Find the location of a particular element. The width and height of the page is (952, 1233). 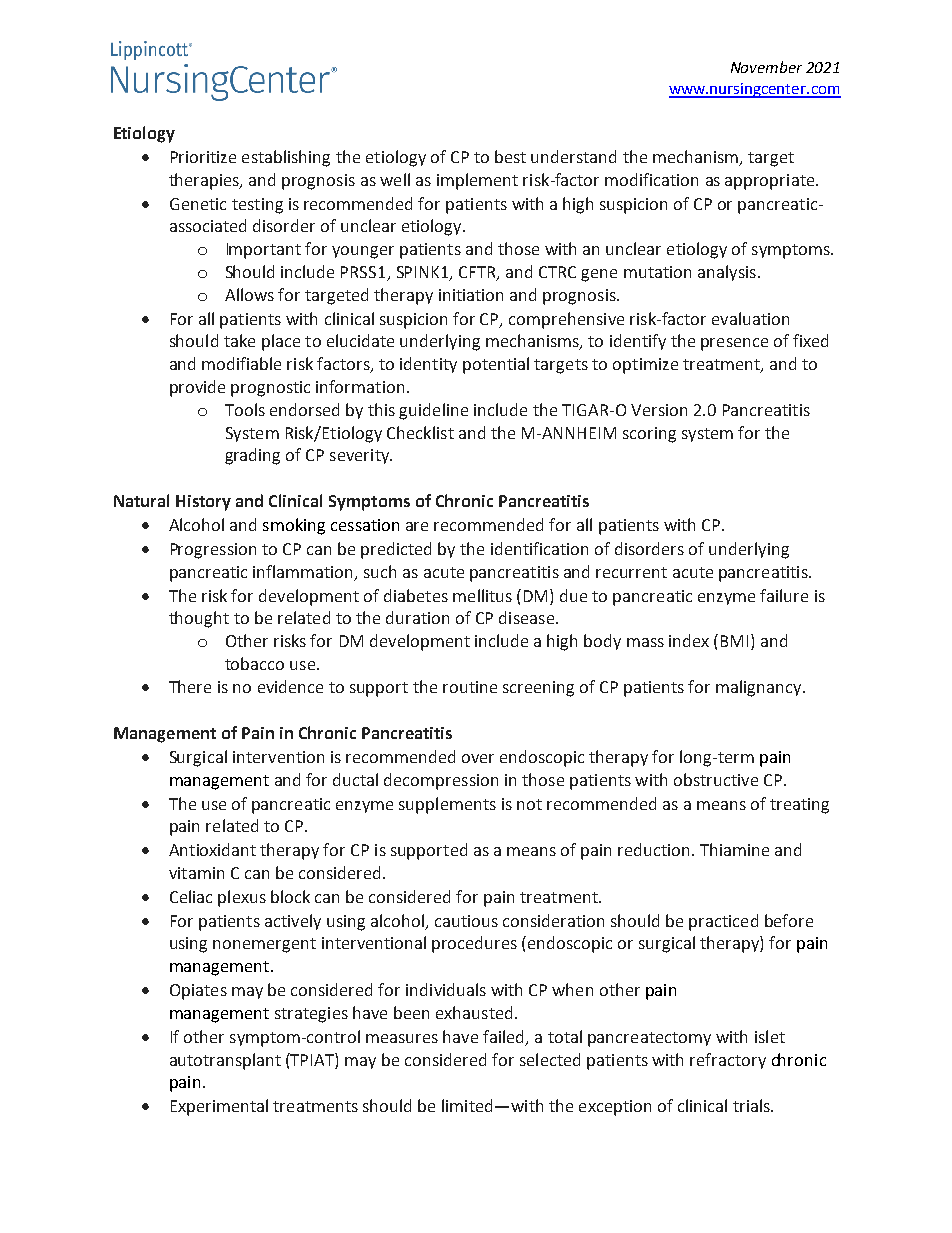

best is located at coordinates (510, 156).
